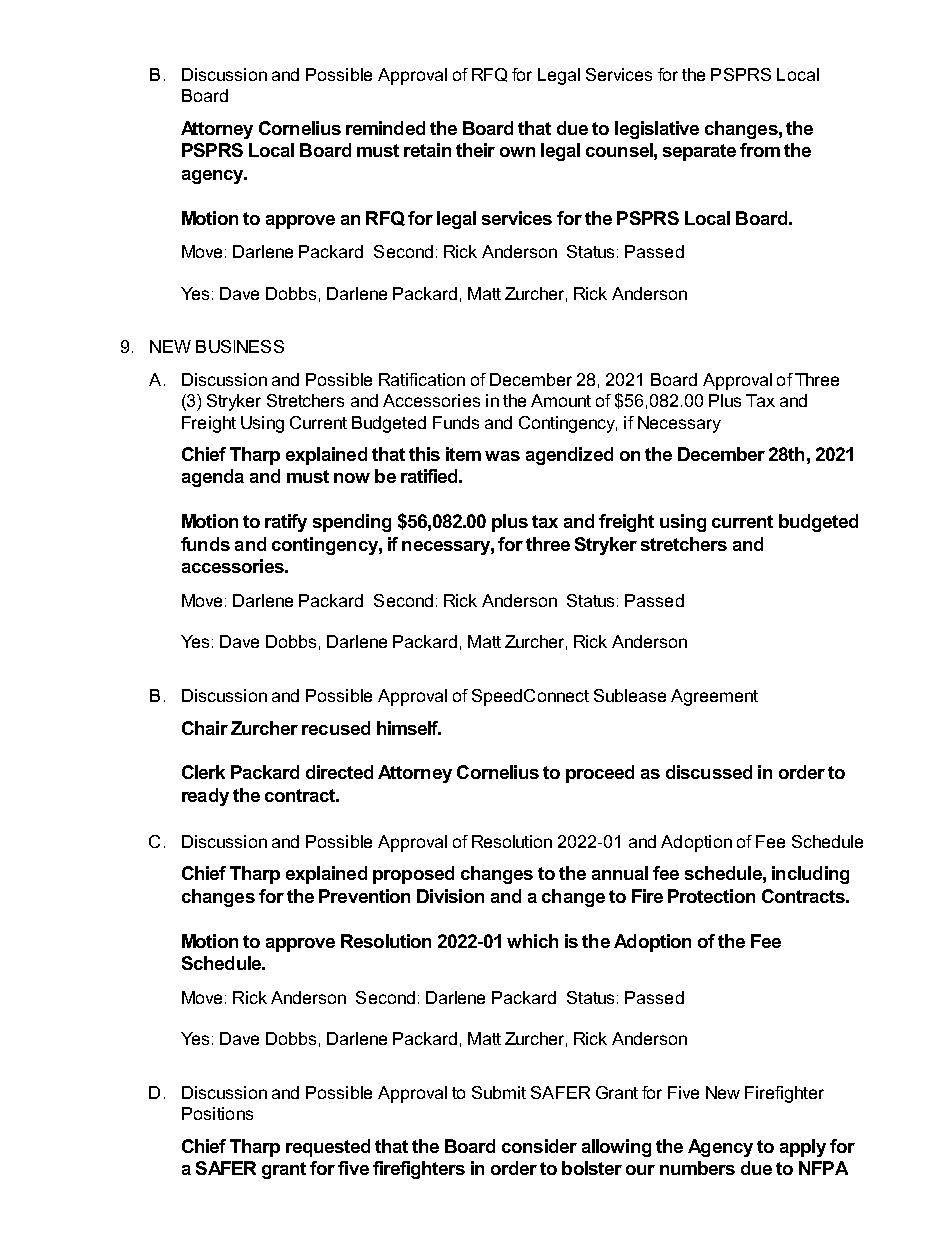  What do you see at coordinates (240, 346) in the document?
I see `BUSINESS` at bounding box center [240, 346].
